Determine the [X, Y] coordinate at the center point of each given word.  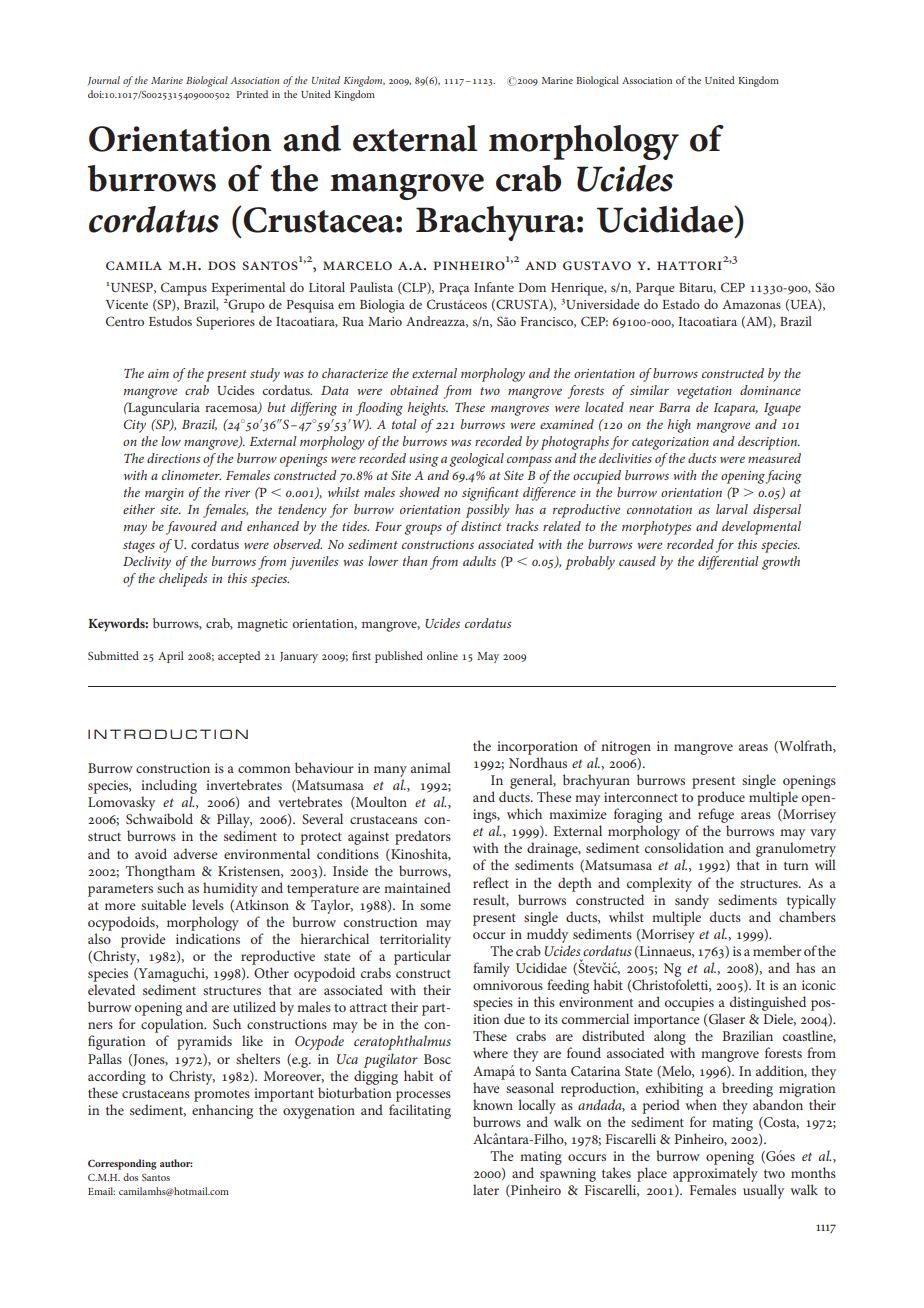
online [442, 655]
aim [158, 373]
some [435, 906]
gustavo [597, 265]
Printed [252, 94]
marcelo [357, 265]
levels [208, 904]
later [486, 1189]
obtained [414, 390]
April [171, 657]
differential [728, 563]
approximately [715, 1174]
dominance [770, 390]
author [176, 1163]
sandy [692, 901]
